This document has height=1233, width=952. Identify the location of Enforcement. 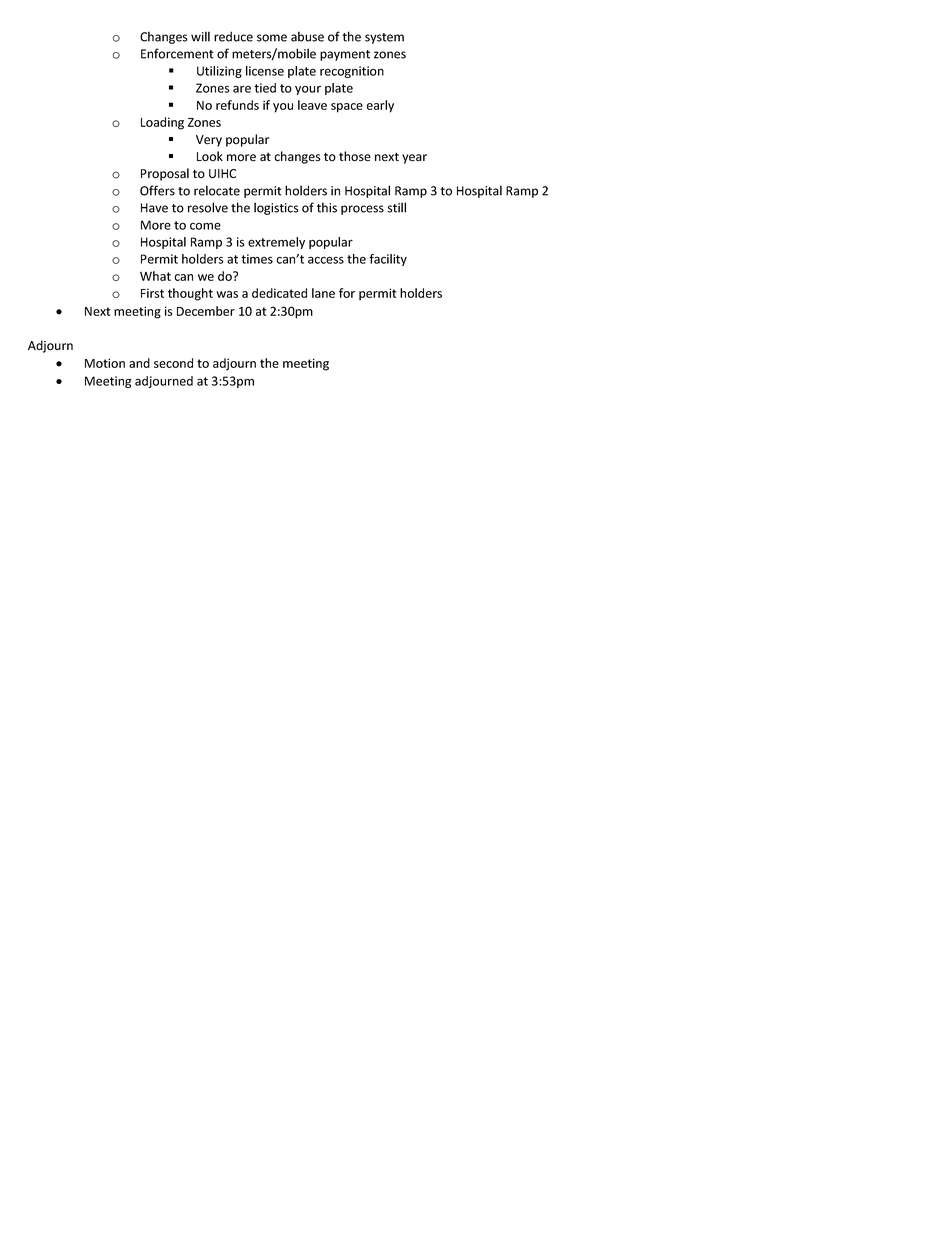
(177, 53).
